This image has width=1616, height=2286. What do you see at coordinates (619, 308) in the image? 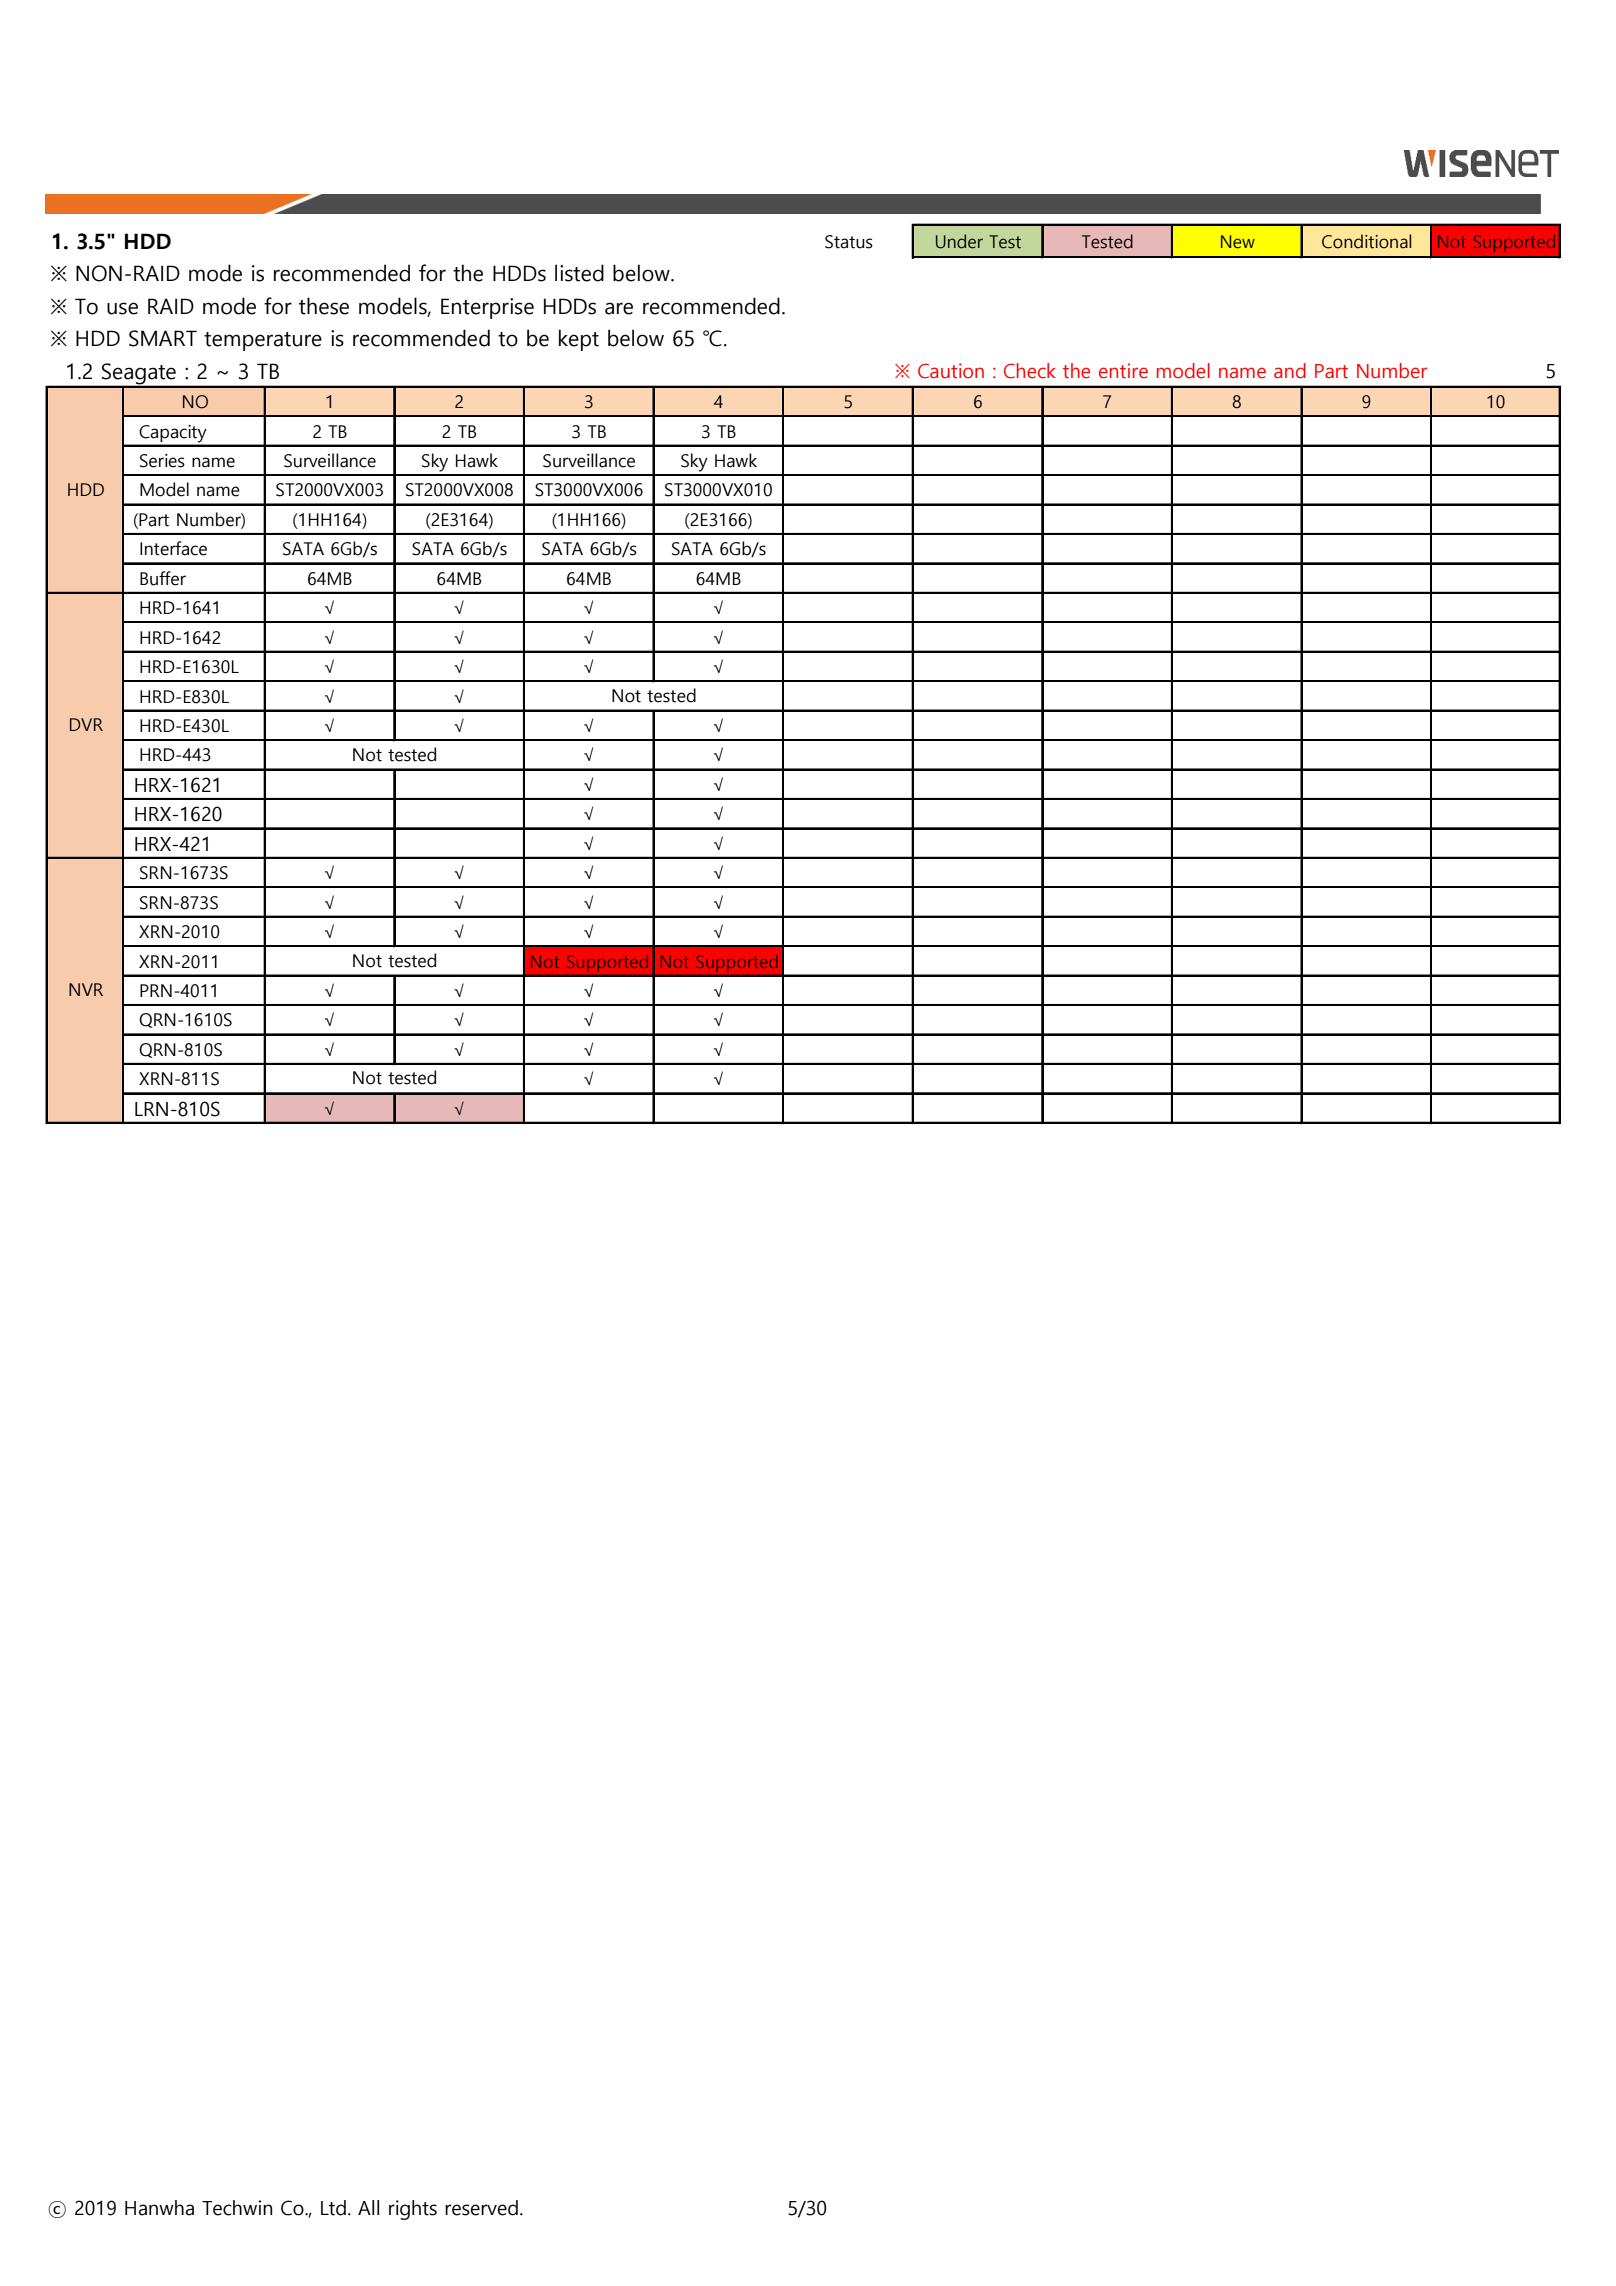
I see `are` at bounding box center [619, 308].
